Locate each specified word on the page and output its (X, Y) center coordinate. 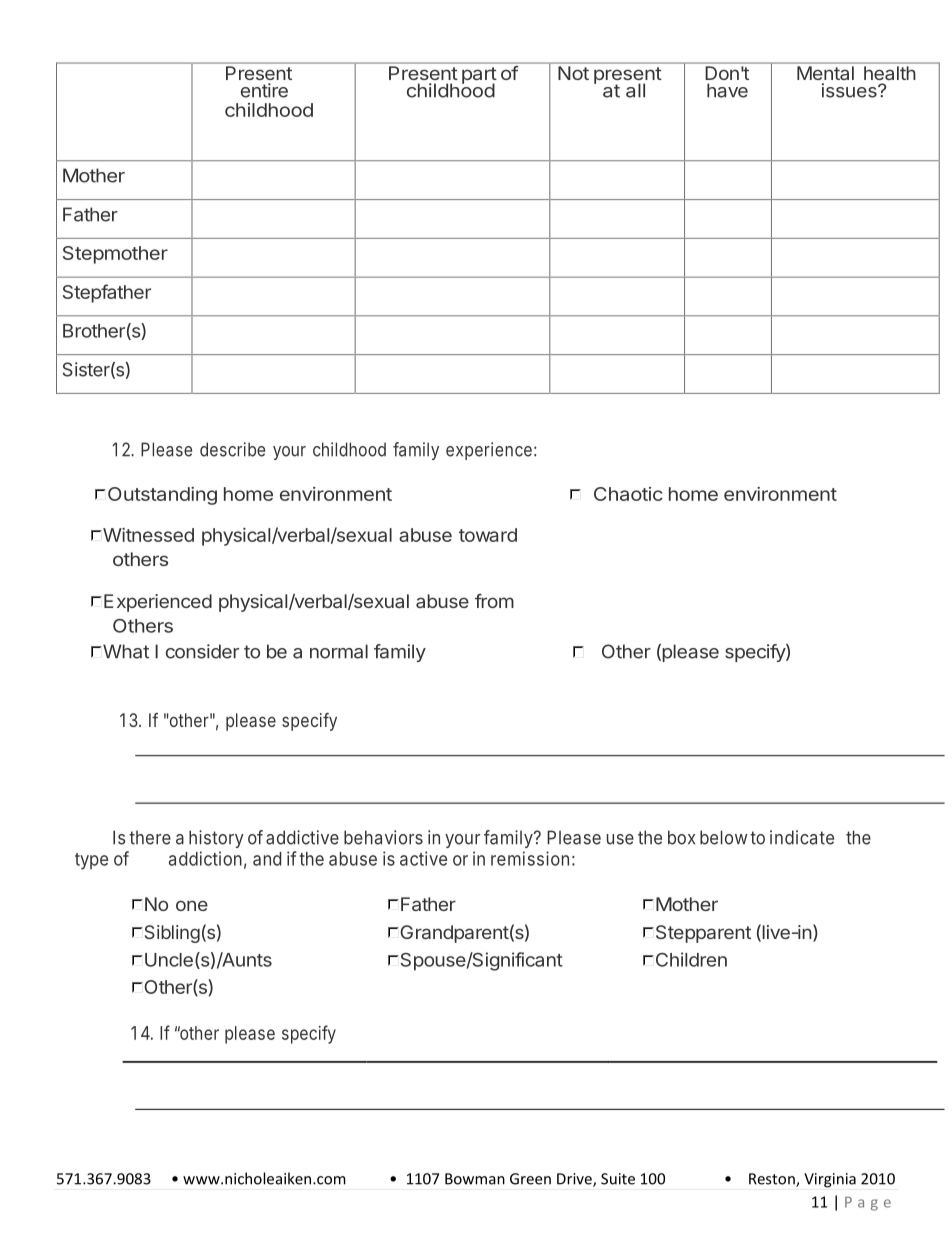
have (727, 90)
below (724, 837)
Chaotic (628, 494)
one (192, 905)
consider (202, 651)
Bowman (475, 1179)
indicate (802, 837)
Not (573, 73)
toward (488, 535)
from (494, 601)
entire (264, 90)
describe (232, 449)
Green (530, 1179)
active (423, 858)
